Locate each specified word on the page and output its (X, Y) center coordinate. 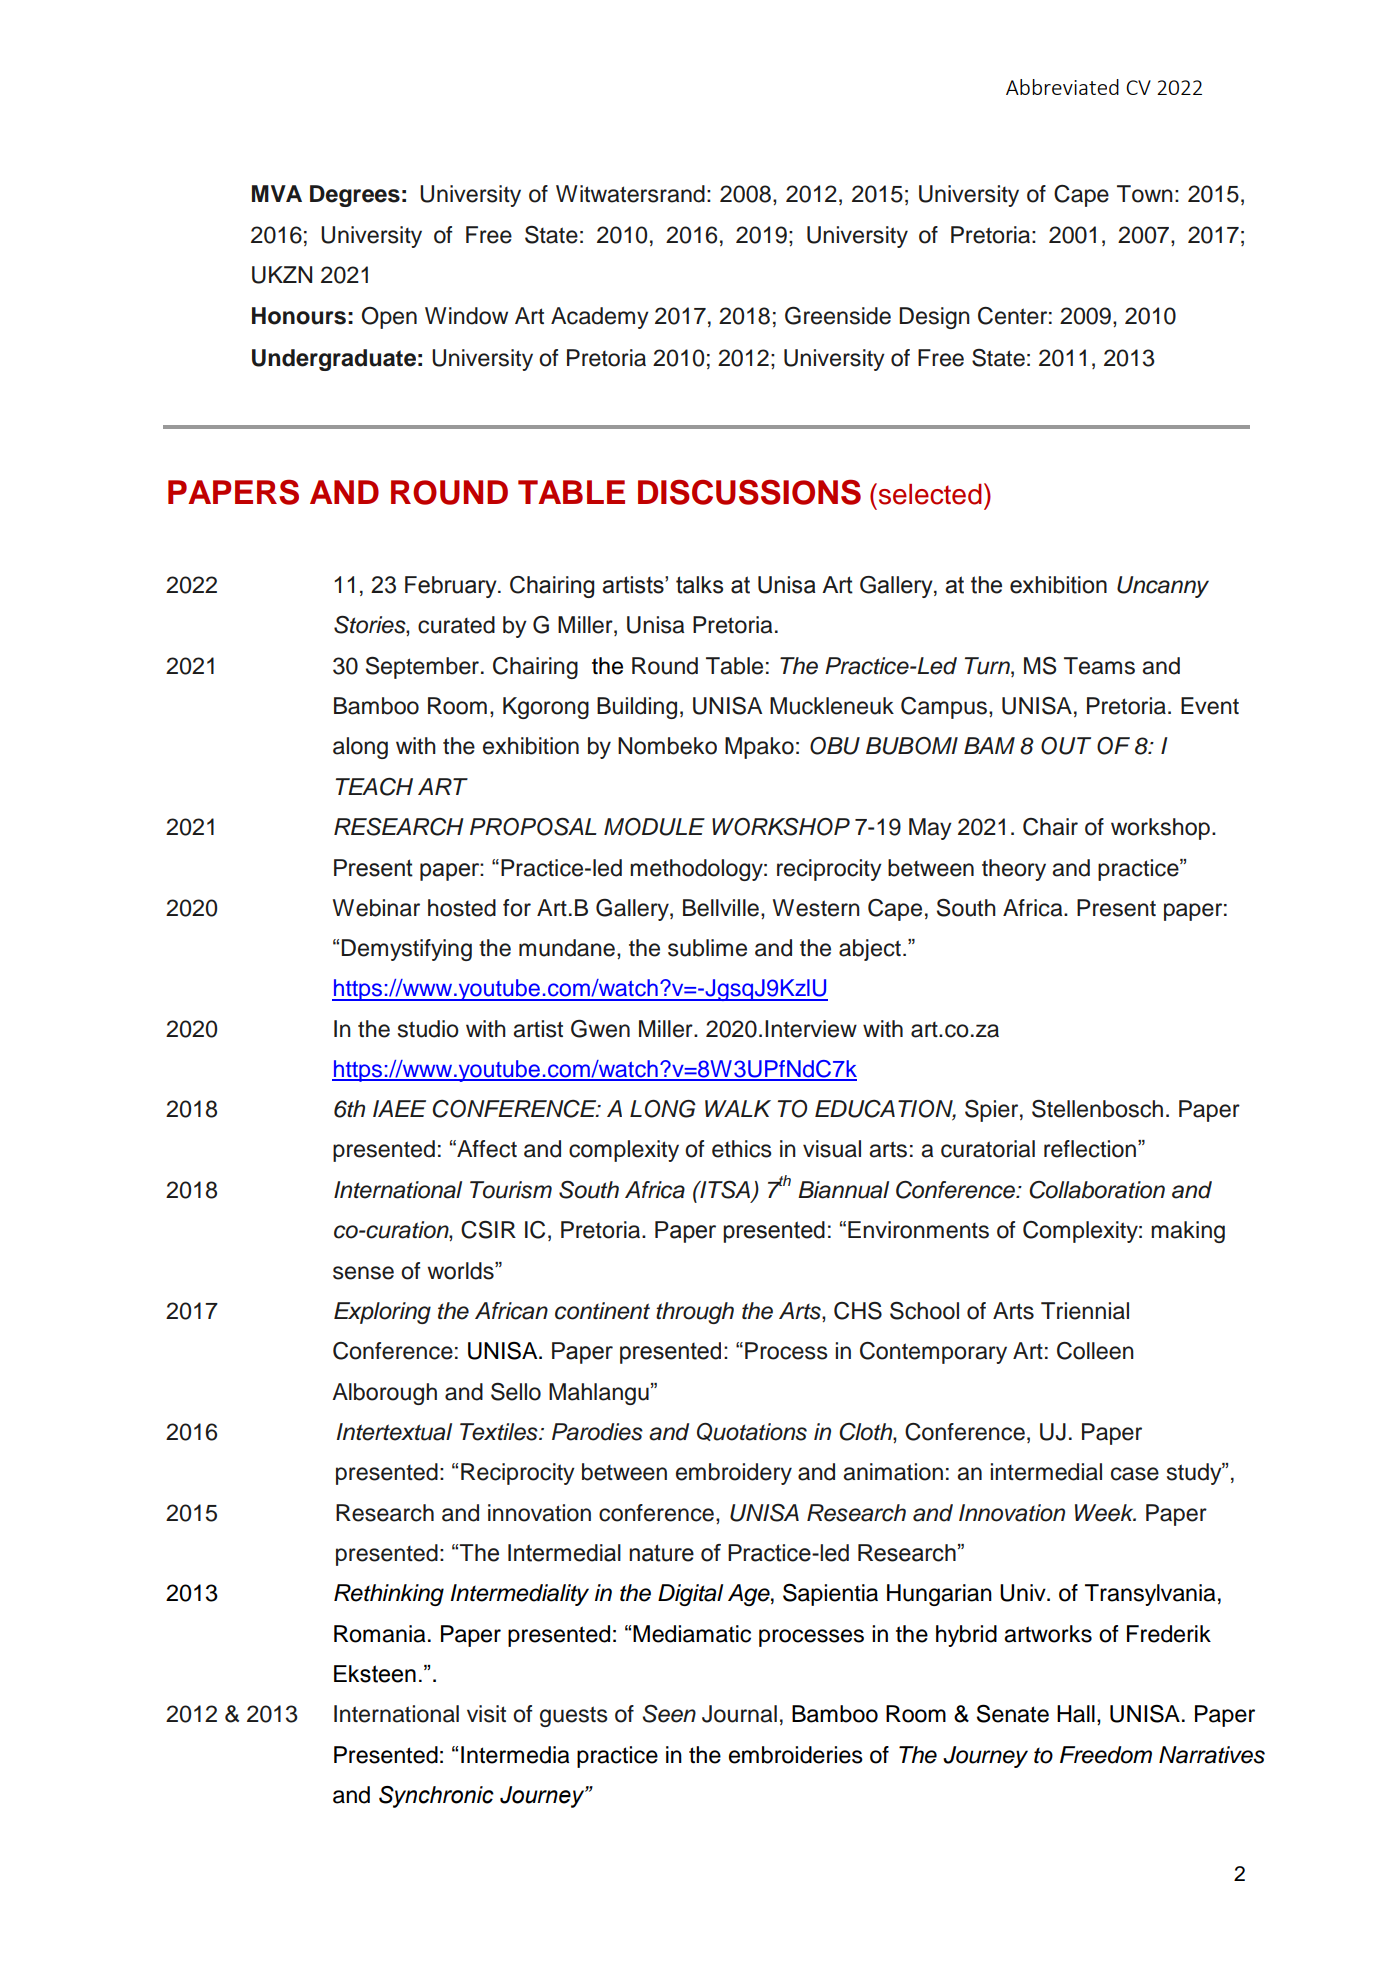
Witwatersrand (630, 194)
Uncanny (1163, 587)
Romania (379, 1634)
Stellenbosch (1097, 1109)
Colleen (1095, 1351)
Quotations (752, 1432)
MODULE (654, 827)
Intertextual (394, 1432)
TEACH (374, 787)
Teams (1099, 666)
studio (428, 1029)
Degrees (355, 196)
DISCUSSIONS (749, 492)
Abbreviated (1062, 87)
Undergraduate (334, 360)
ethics (742, 1149)
